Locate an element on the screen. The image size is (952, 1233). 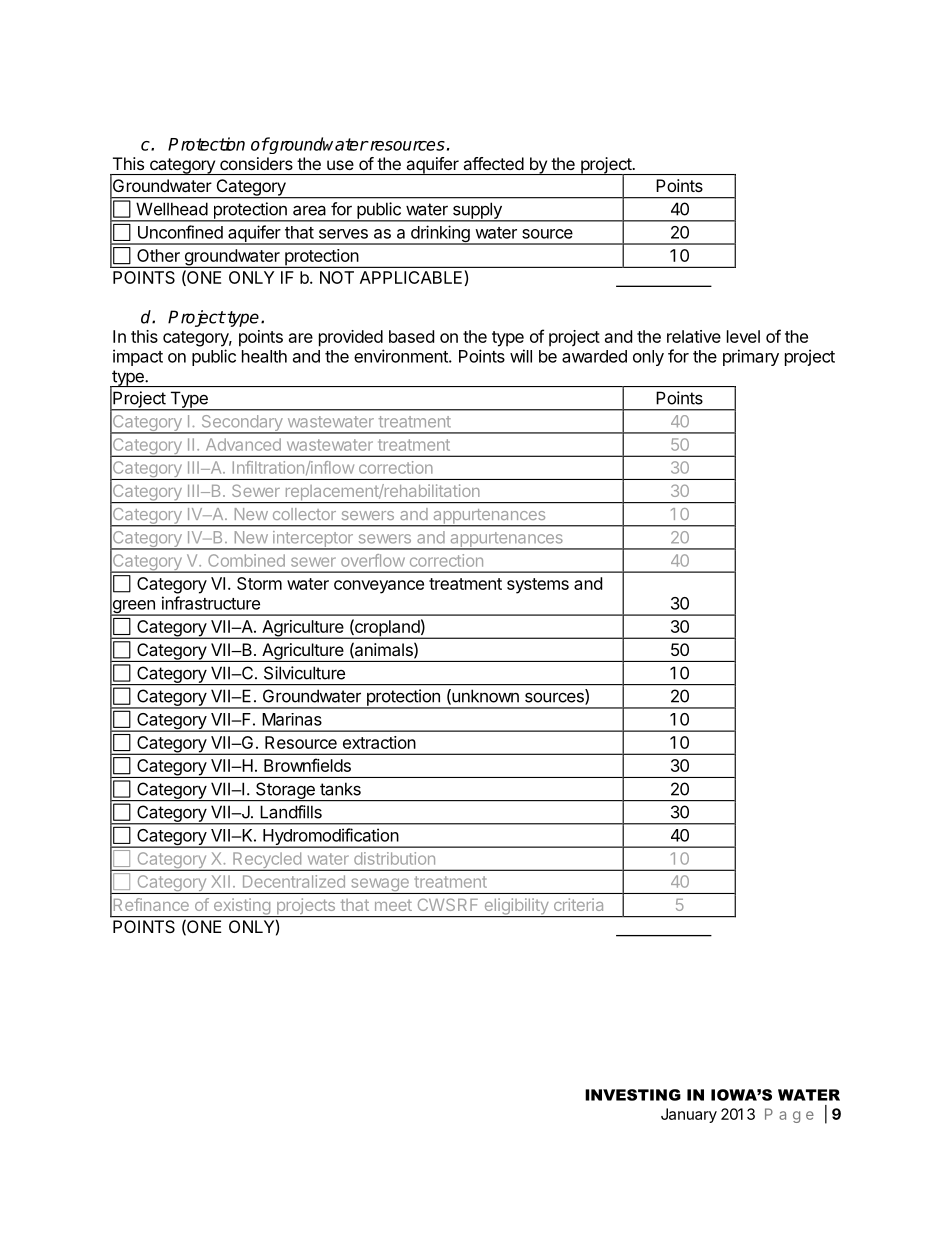
Unconfined is located at coordinates (180, 232).
